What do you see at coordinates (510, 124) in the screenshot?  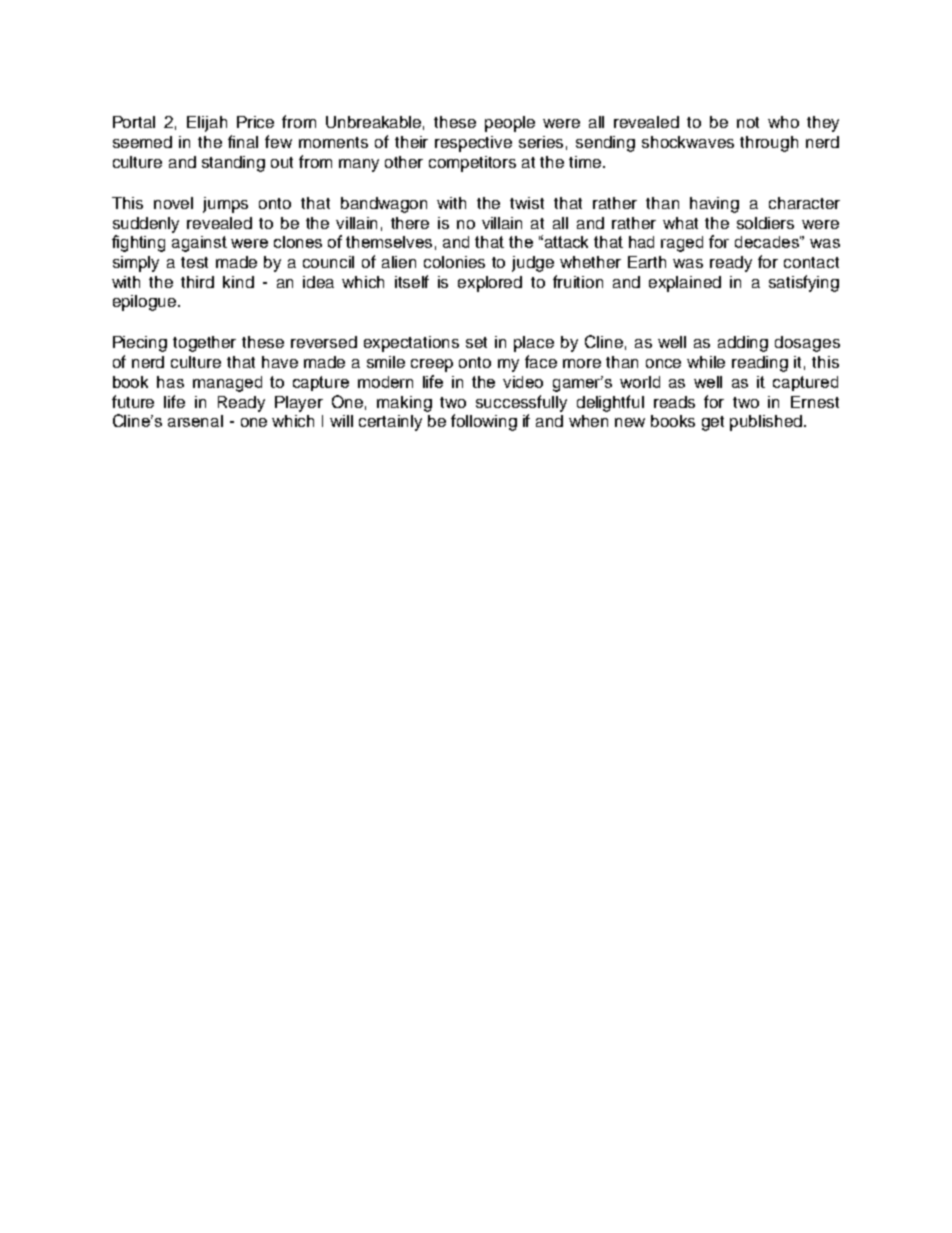 I see `people` at bounding box center [510, 124].
